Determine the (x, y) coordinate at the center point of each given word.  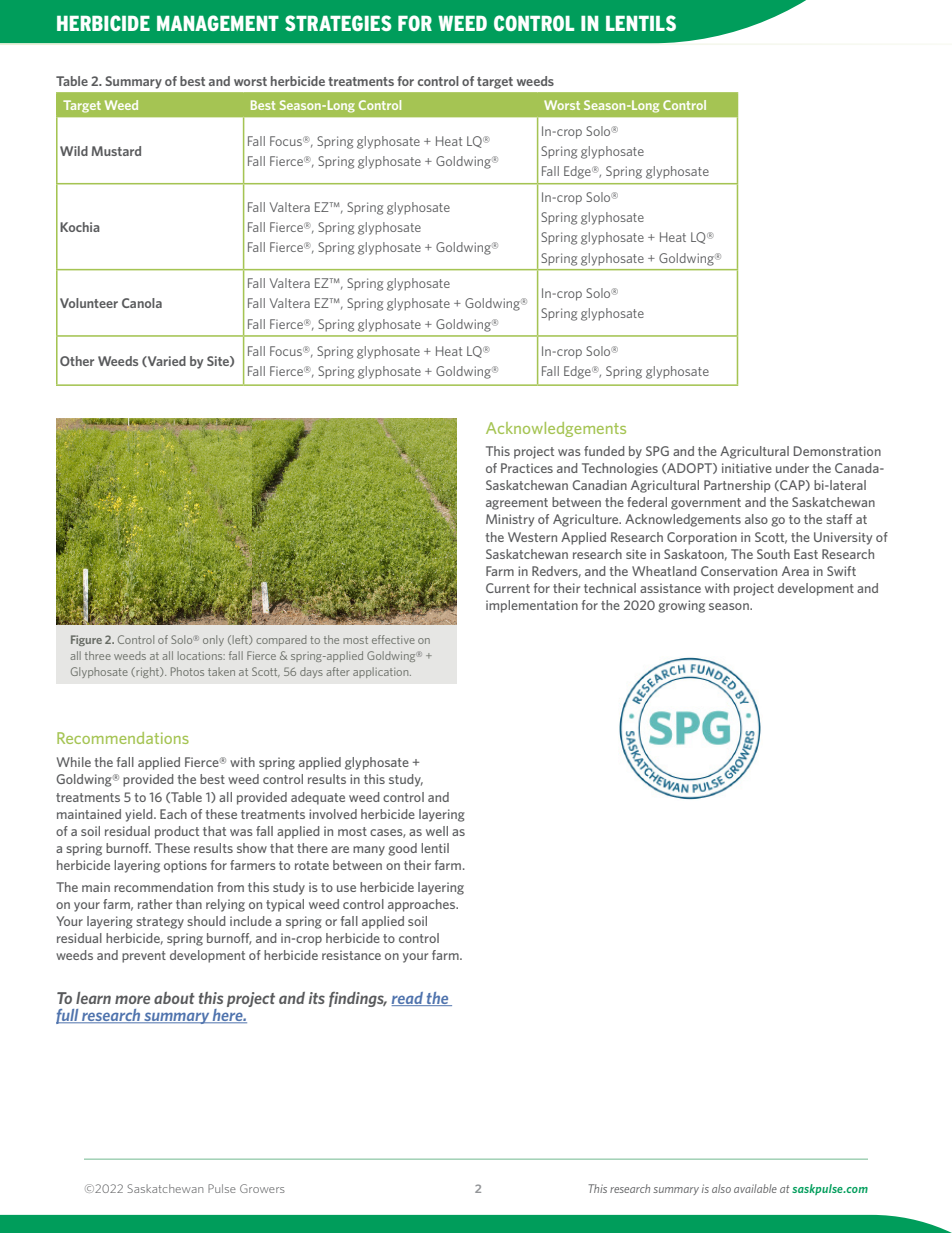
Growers (262, 1188)
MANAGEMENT (218, 23)
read (408, 999)
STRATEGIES (338, 23)
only (213, 640)
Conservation (739, 571)
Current (508, 588)
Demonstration (837, 451)
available (755, 1188)
